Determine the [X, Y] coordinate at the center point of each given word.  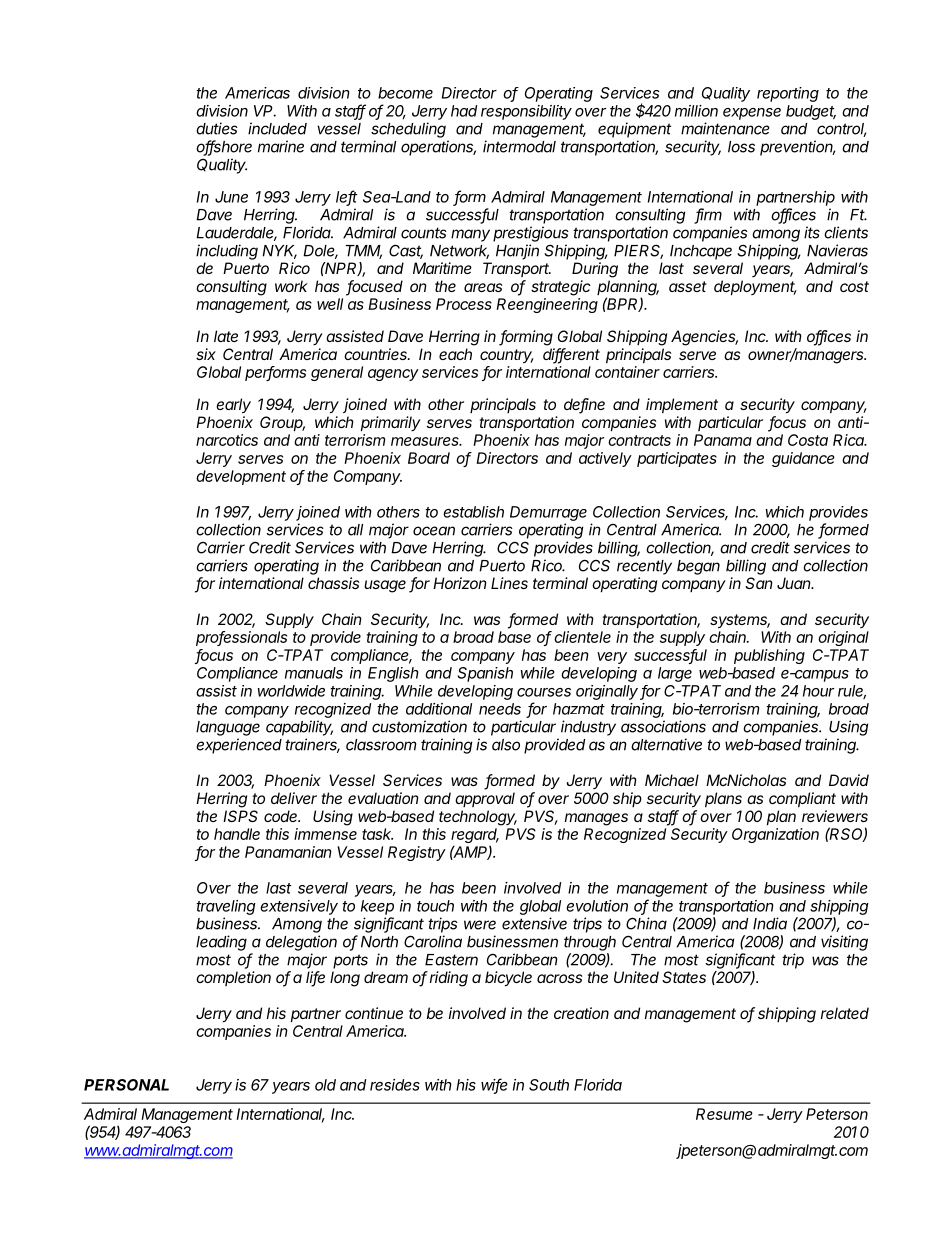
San [759, 583]
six [206, 354]
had [464, 111]
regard [475, 837]
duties [217, 128]
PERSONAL [126, 1085]
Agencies [704, 338]
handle [237, 834]
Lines [509, 583]
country [507, 356]
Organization [775, 835]
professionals [241, 638]
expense [752, 114]
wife [494, 1085]
